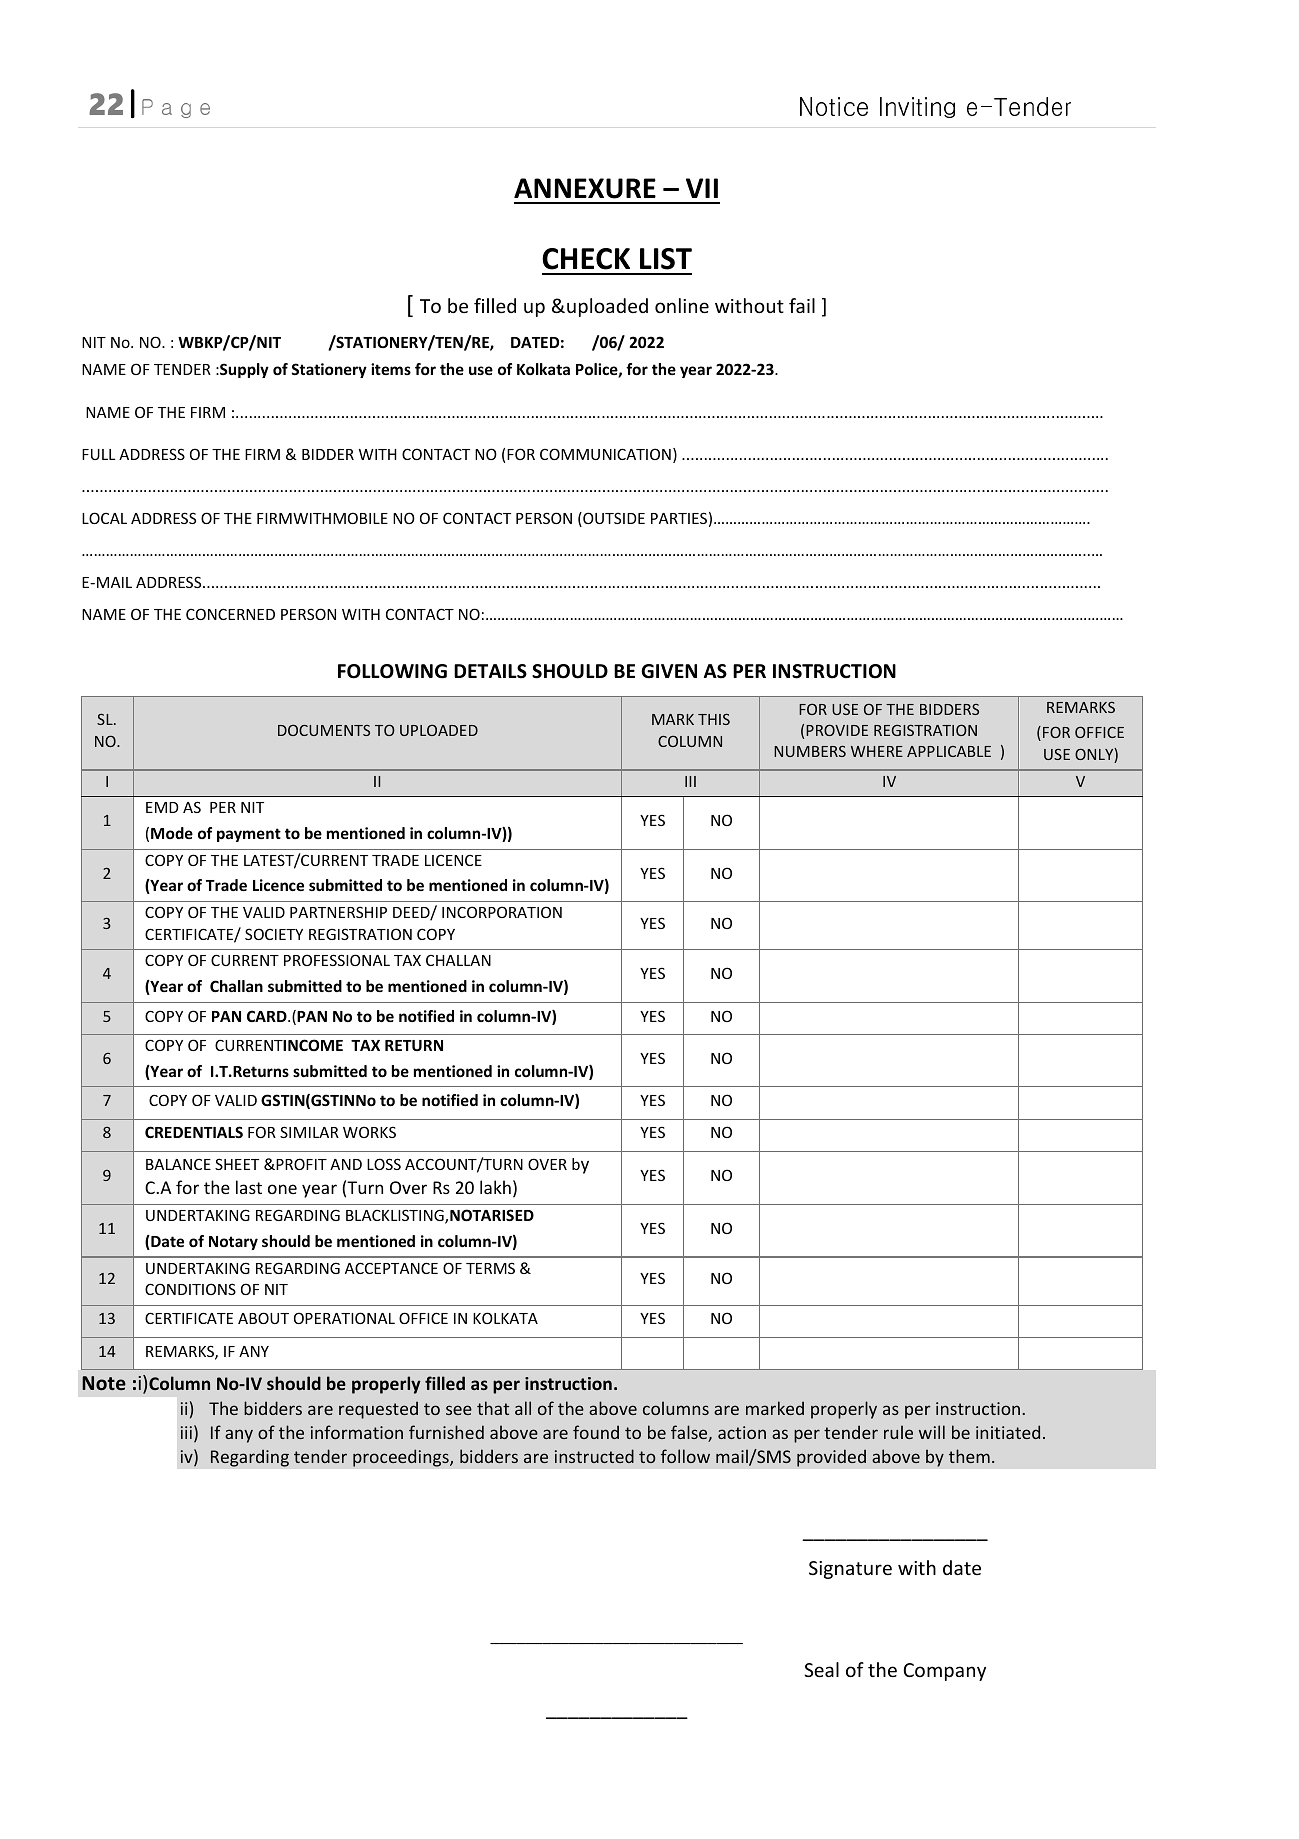  What do you see at coordinates (877, 751) in the screenshot?
I see `WHERE` at bounding box center [877, 751].
